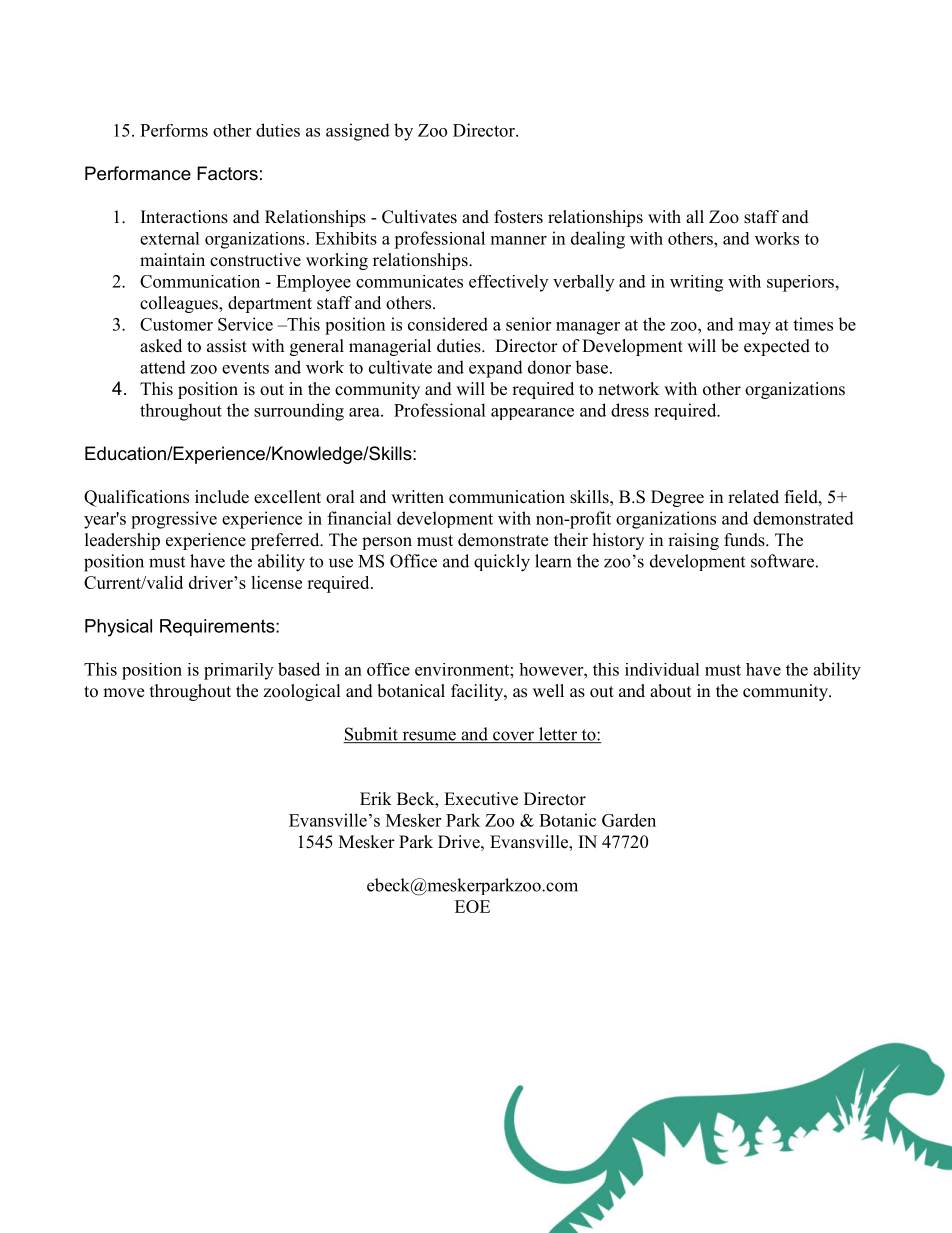  Describe the element at coordinates (629, 820) in the page. I see `Garden` at that location.
